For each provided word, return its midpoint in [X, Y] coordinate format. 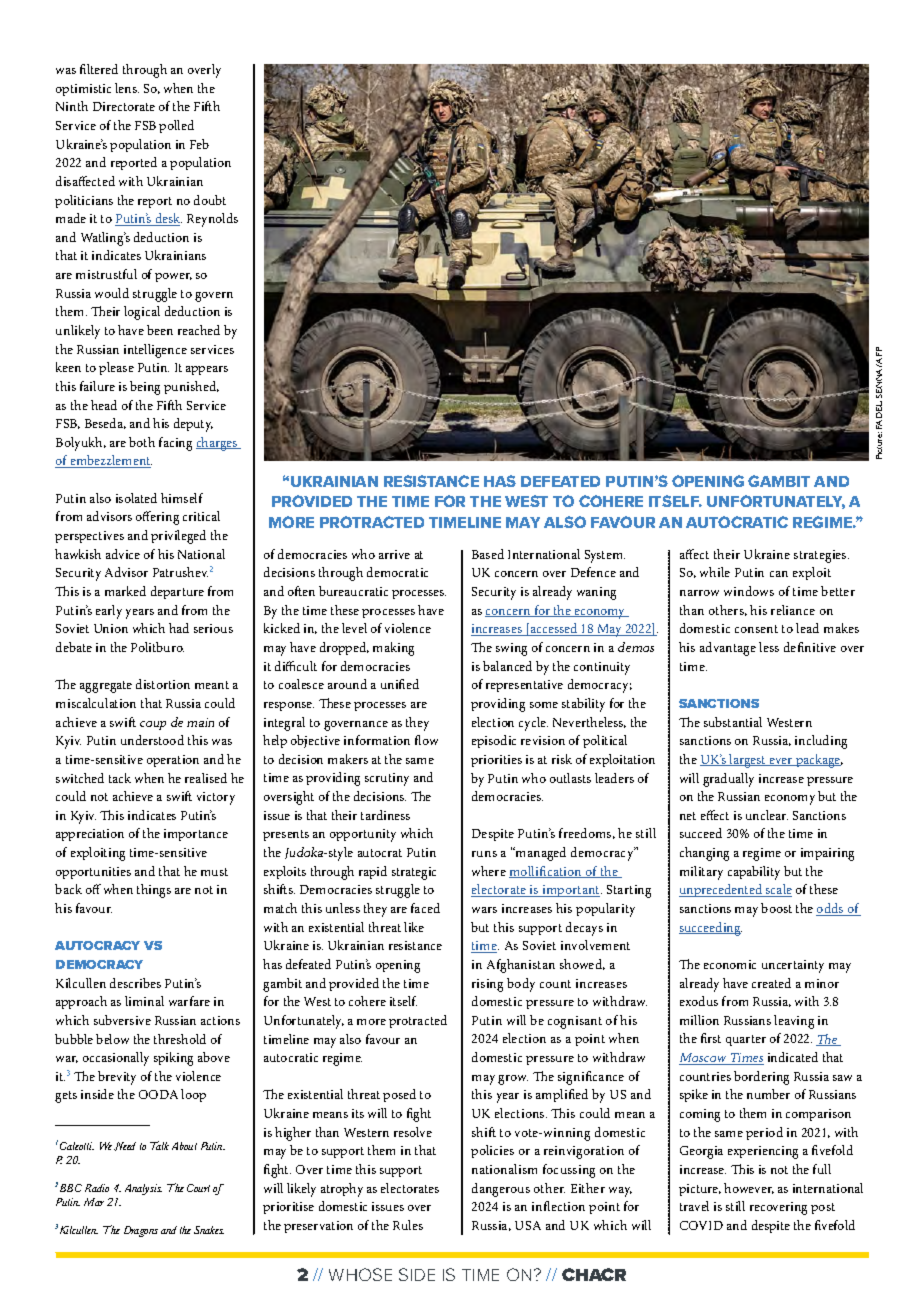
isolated [136, 498]
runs [484, 854]
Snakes [209, 1230]
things [154, 891]
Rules [408, 1225]
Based [488, 554]
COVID [701, 1225]
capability [754, 873]
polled [176, 126]
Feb [199, 144]
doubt [210, 200]
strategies [821, 556]
